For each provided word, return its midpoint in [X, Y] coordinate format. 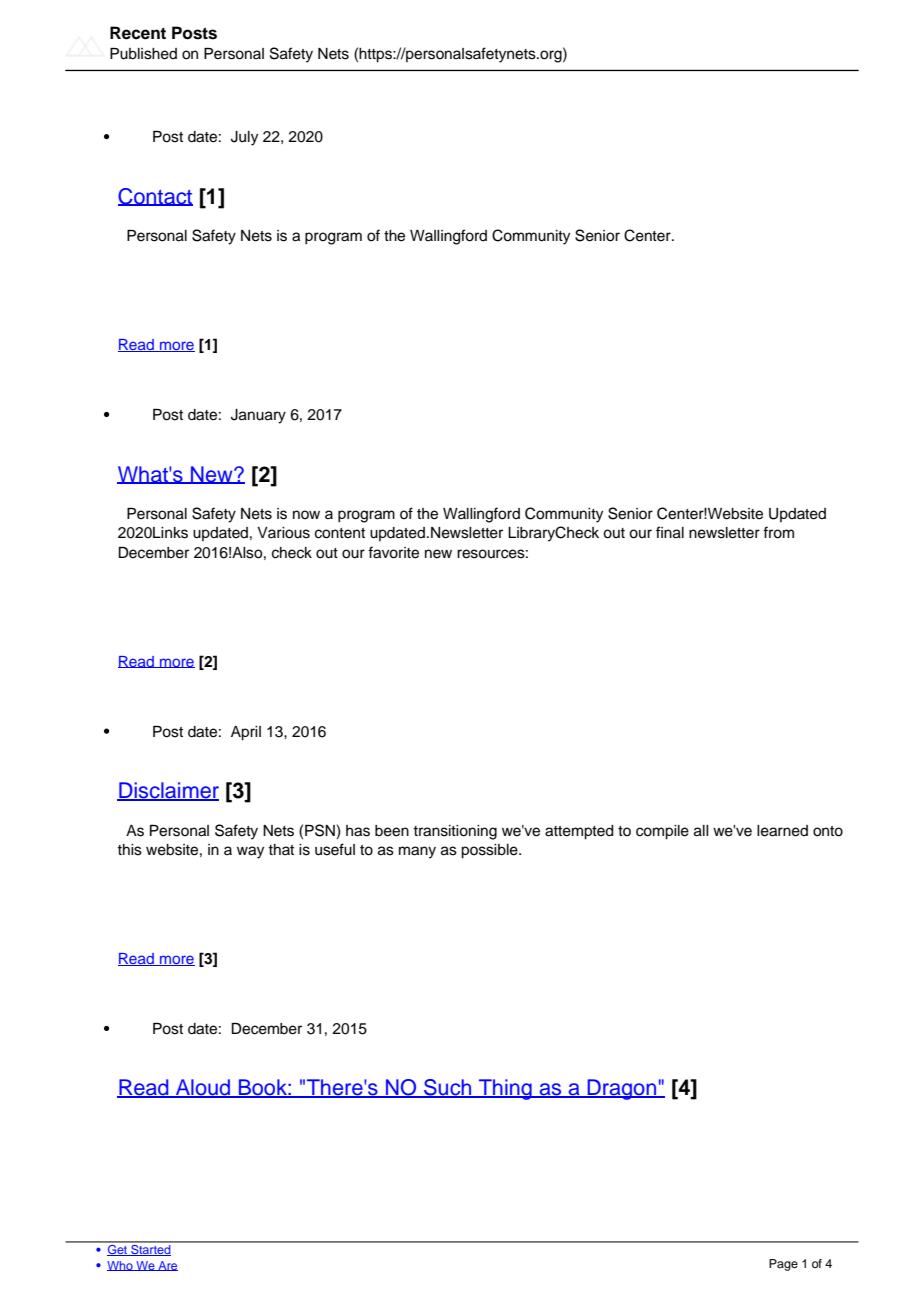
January [258, 416]
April [246, 733]
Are [167, 1266]
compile [662, 832]
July [244, 138]
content [340, 533]
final [670, 532]
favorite [393, 552]
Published [143, 54]
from [778, 532]
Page [783, 1265]
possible [490, 851]
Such [448, 1088]
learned [782, 831]
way [250, 852]
